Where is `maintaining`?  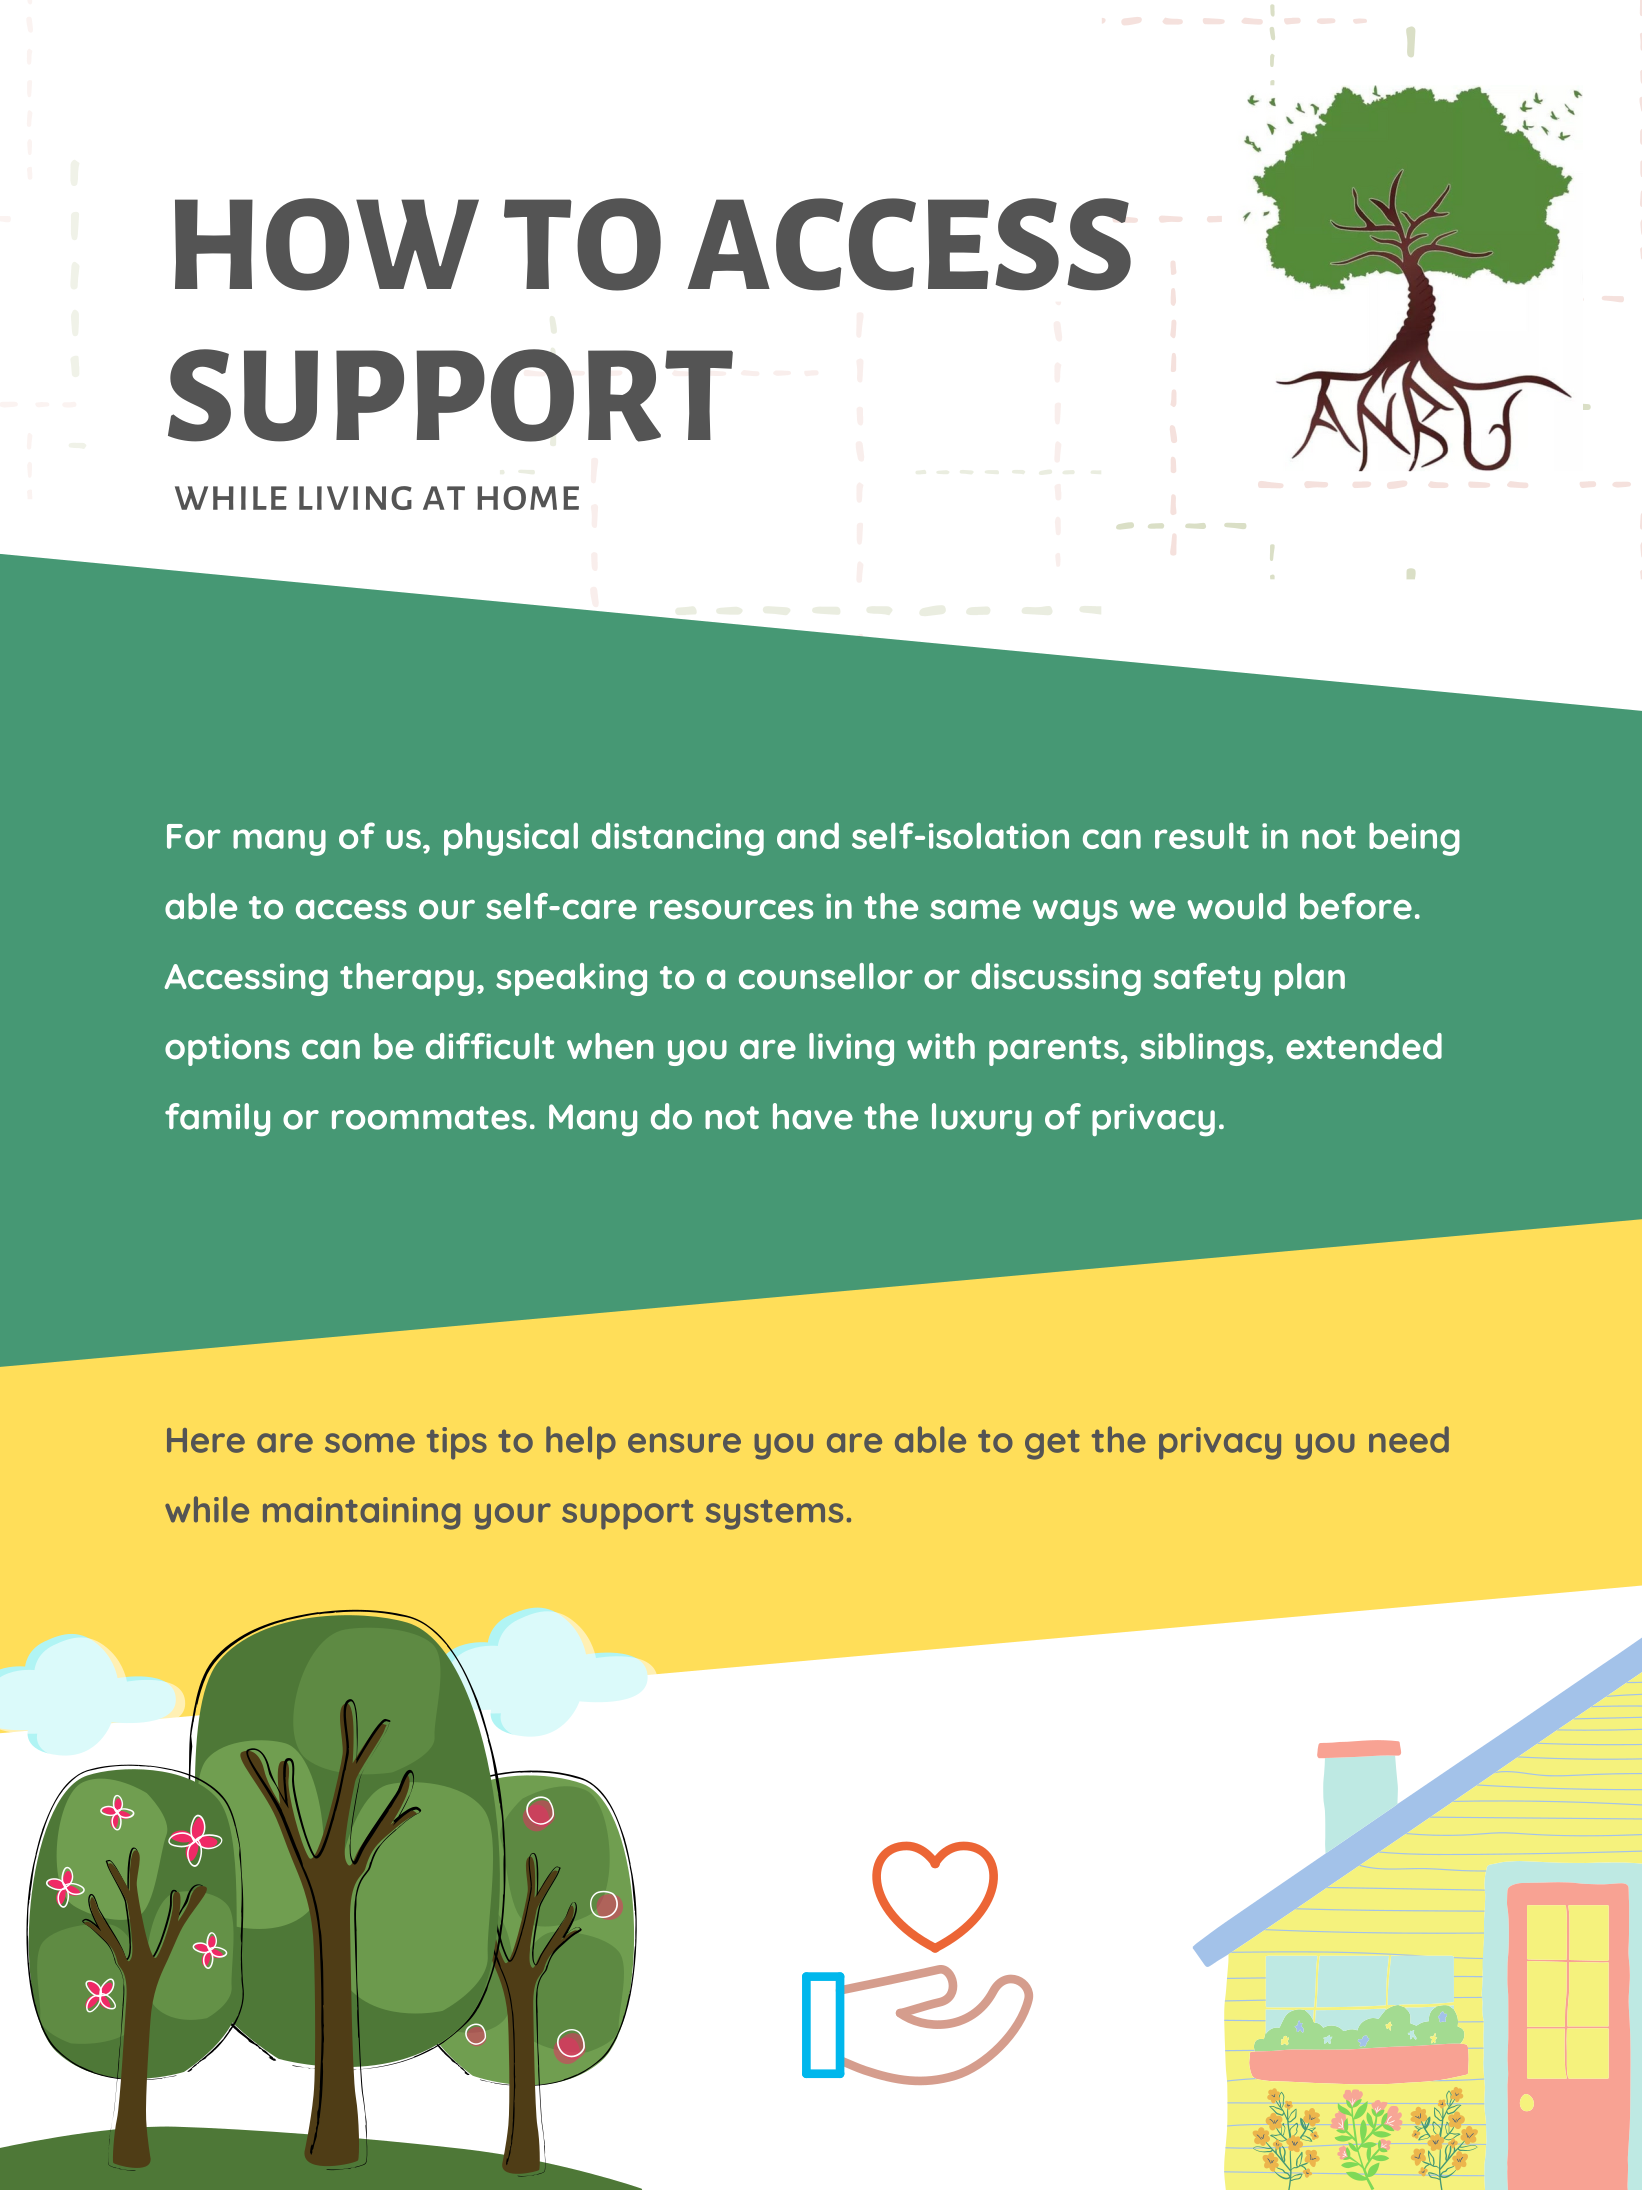 maintaining is located at coordinates (361, 1513).
